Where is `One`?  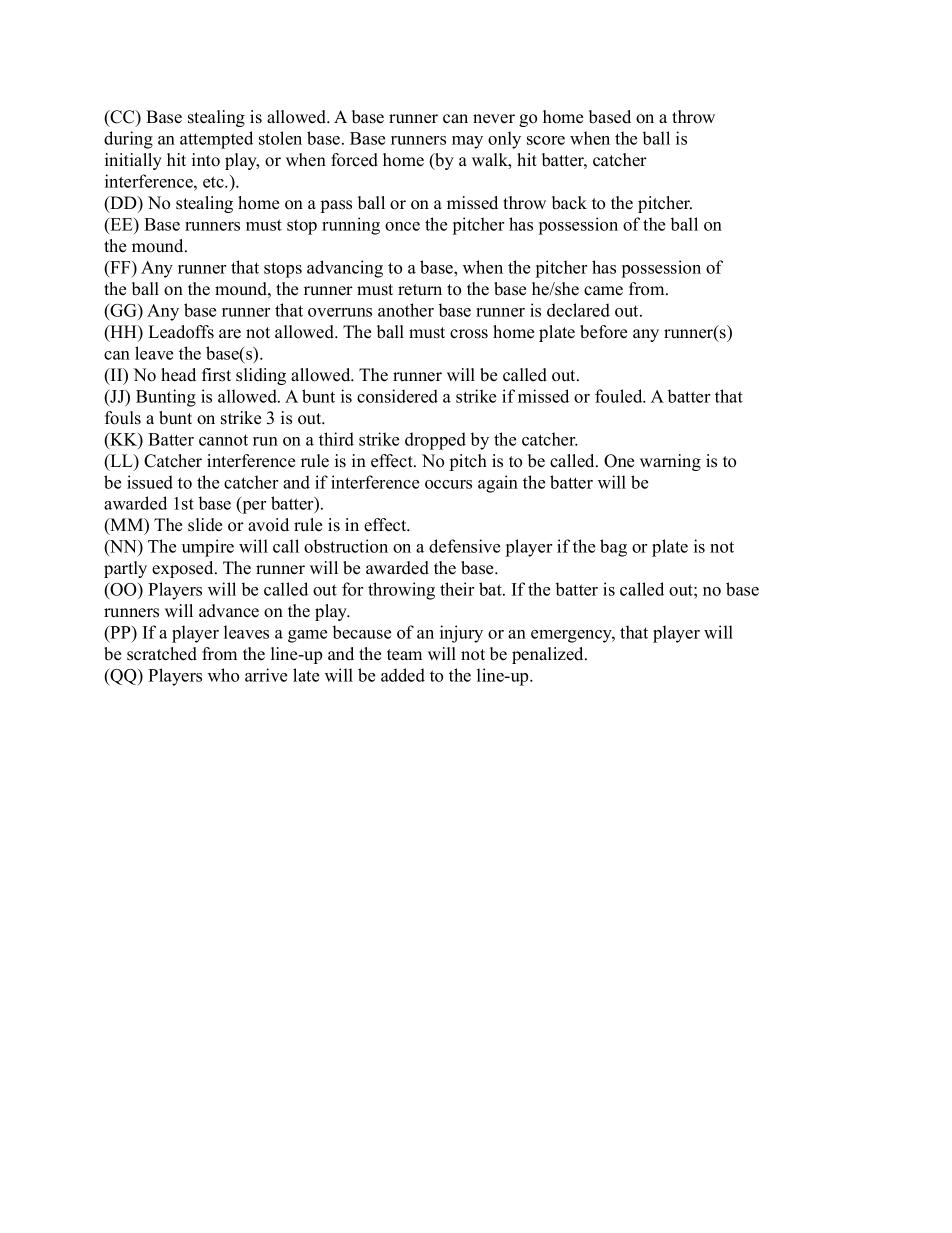 One is located at coordinates (619, 461).
